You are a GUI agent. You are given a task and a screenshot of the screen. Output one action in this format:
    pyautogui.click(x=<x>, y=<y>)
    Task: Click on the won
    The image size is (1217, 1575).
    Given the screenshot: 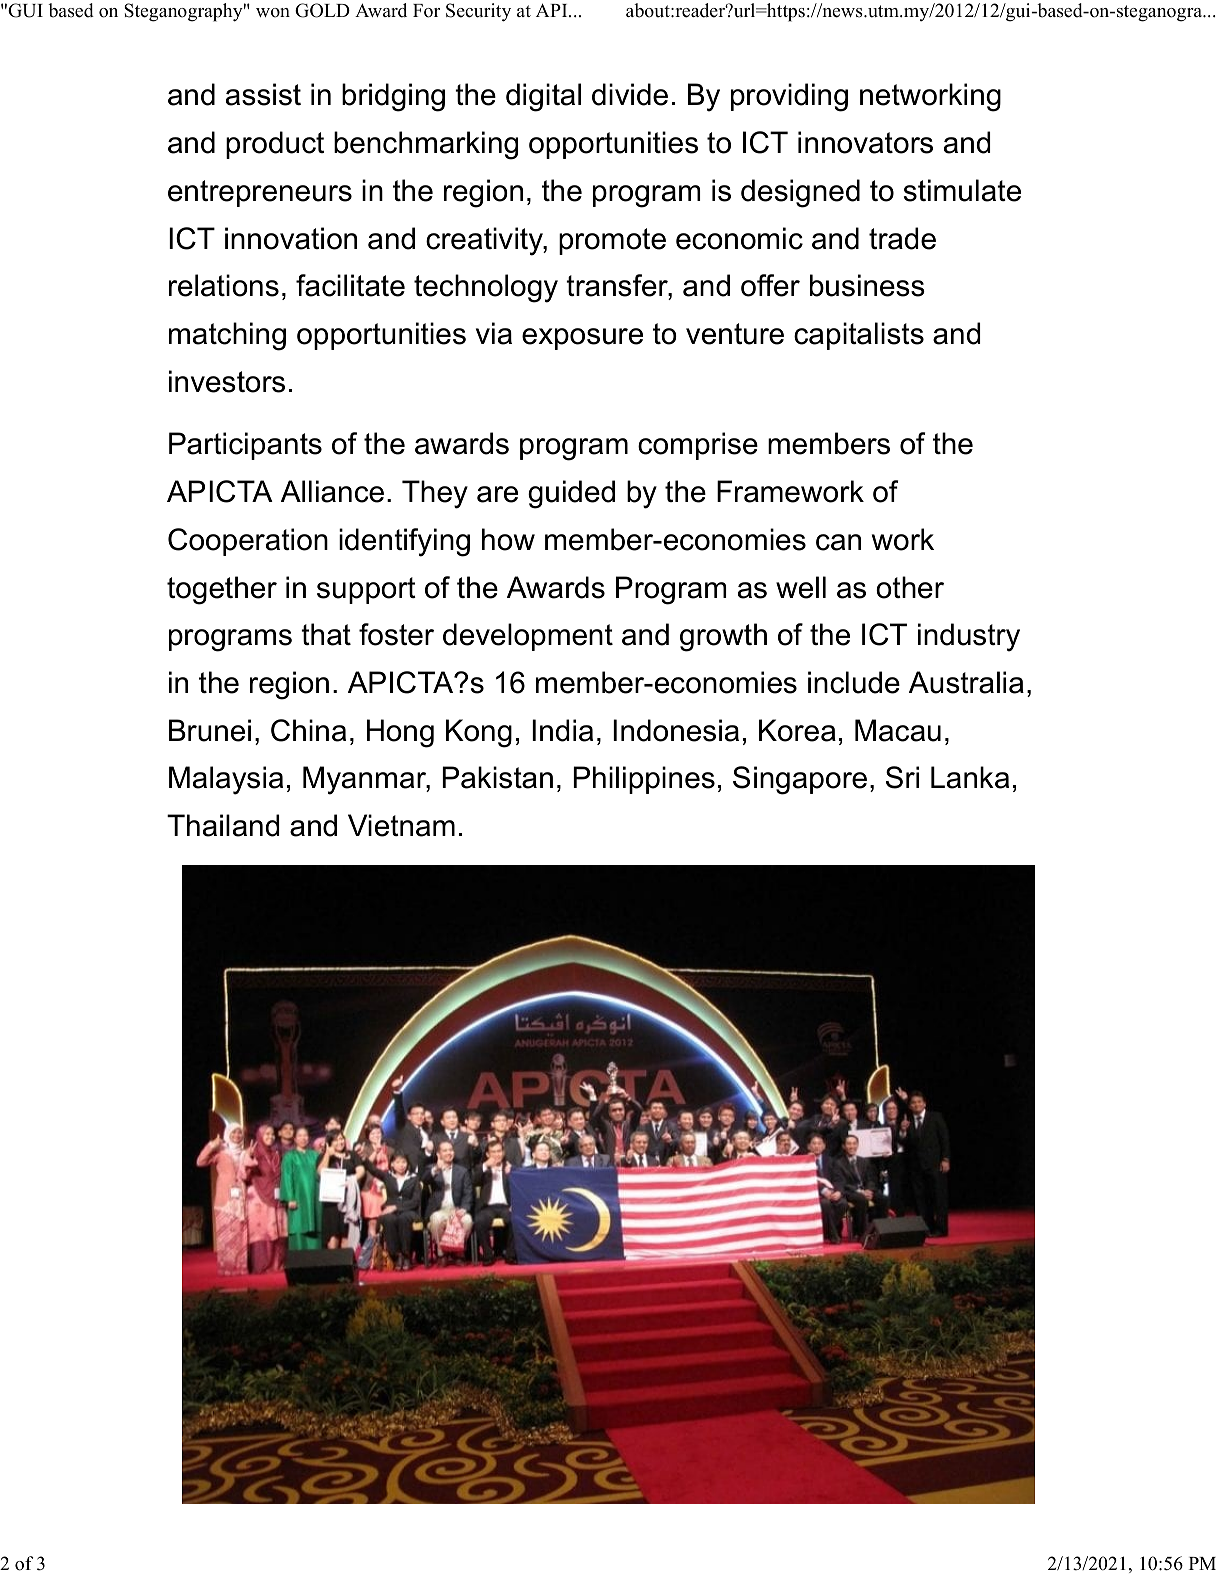 What is the action you would take?
    pyautogui.click(x=273, y=13)
